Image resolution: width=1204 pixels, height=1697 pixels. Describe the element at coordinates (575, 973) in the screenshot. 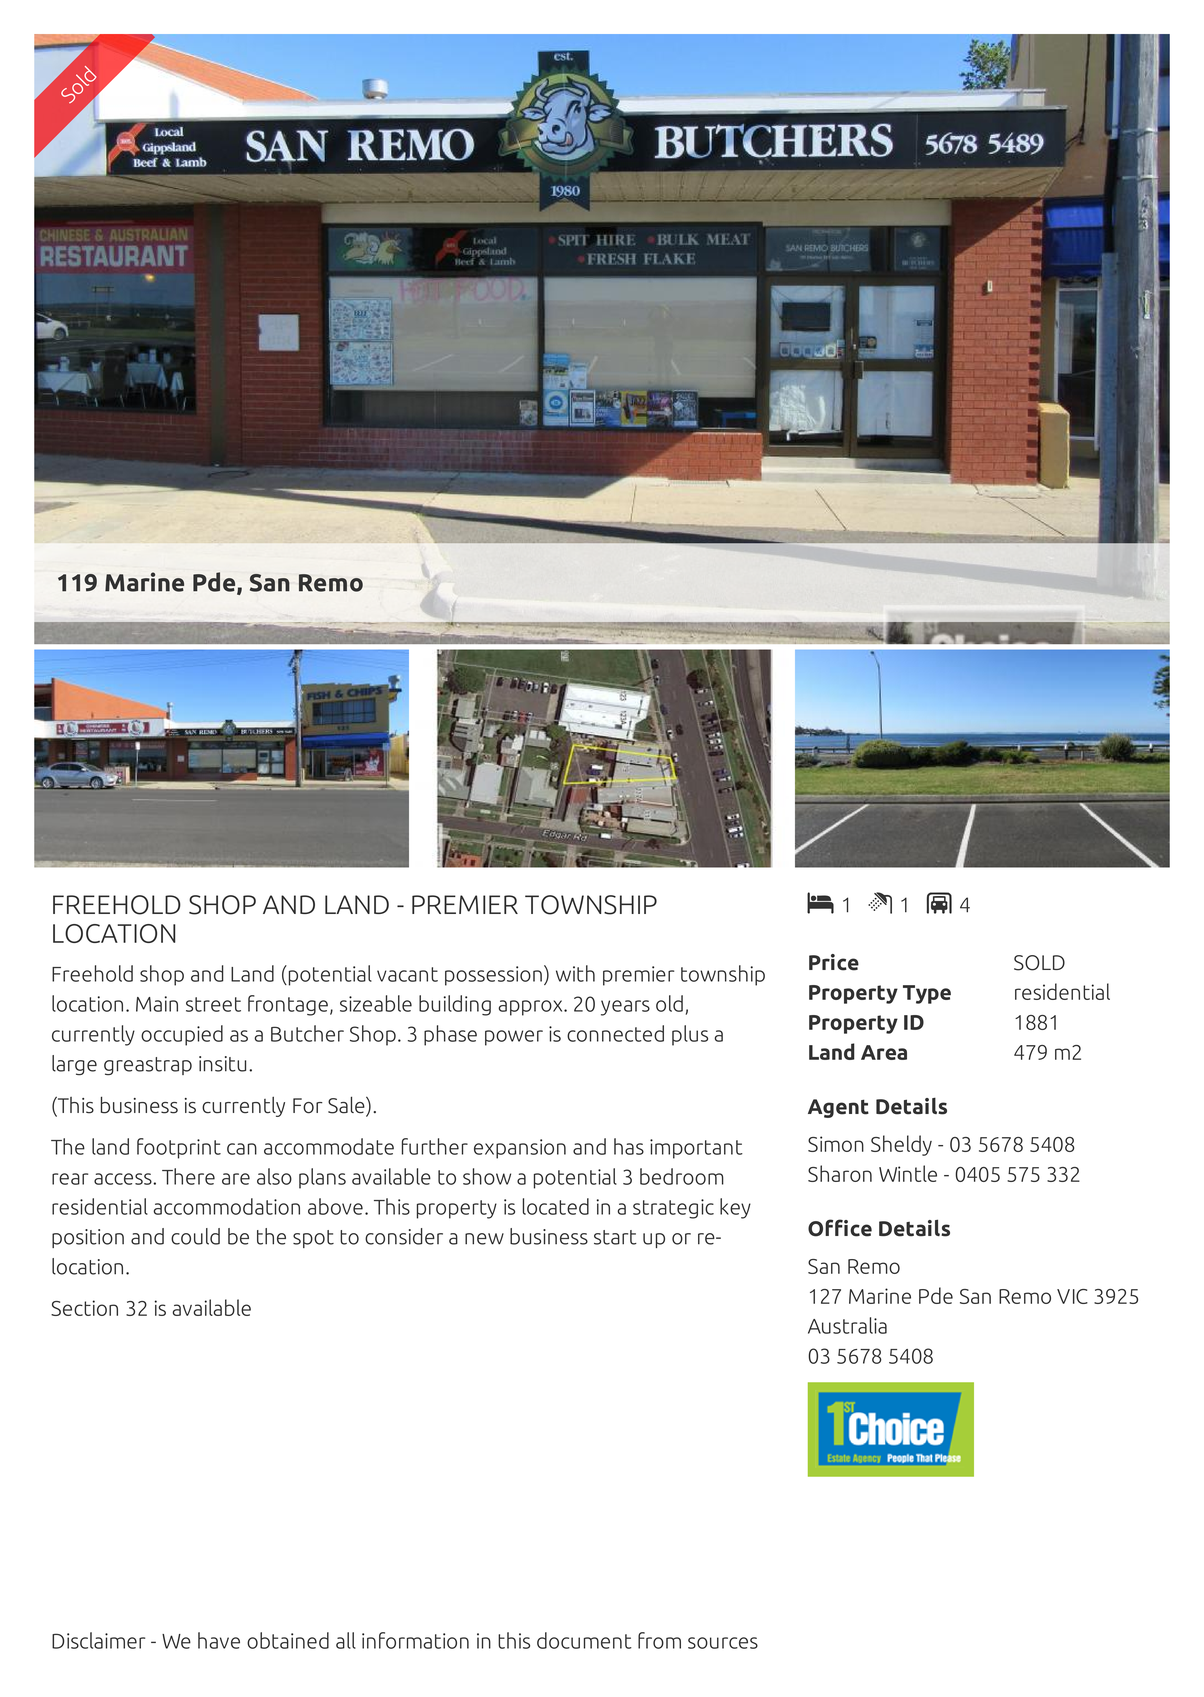

I see `with` at that location.
